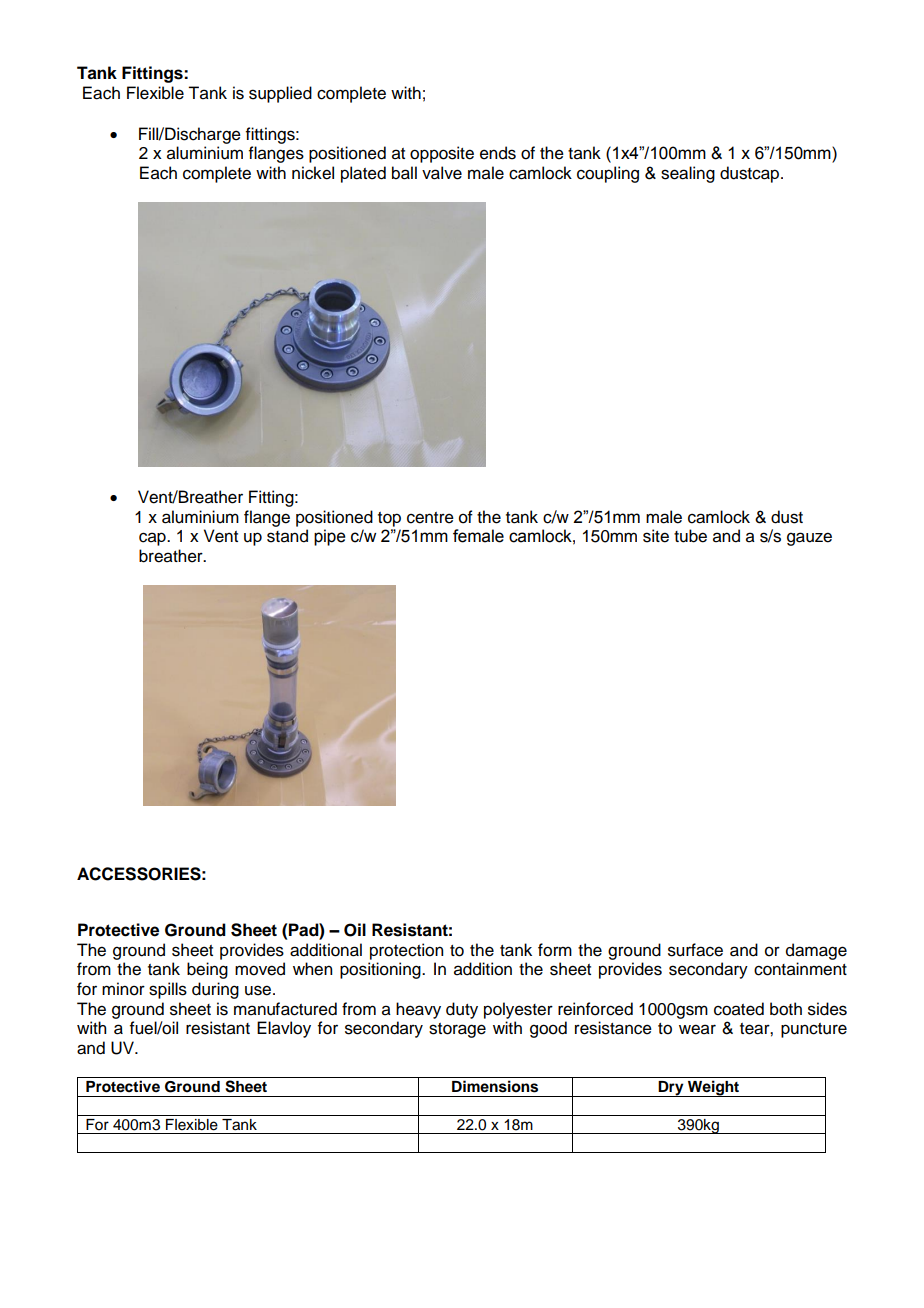 The height and width of the image is (1308, 924). What do you see at coordinates (287, 536) in the image?
I see `stand` at bounding box center [287, 536].
